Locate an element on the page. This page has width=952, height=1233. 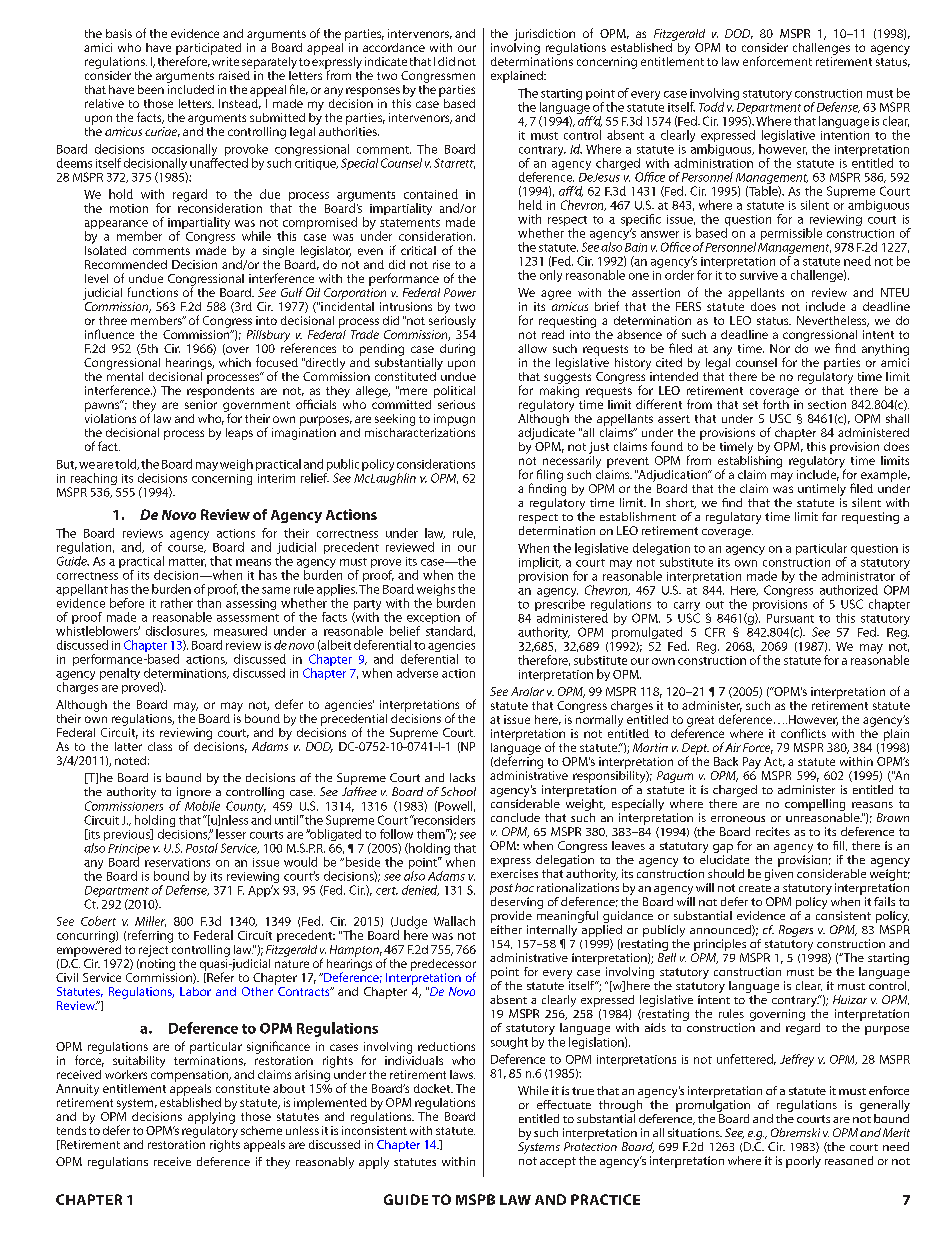
establishing is located at coordinates (750, 461).
